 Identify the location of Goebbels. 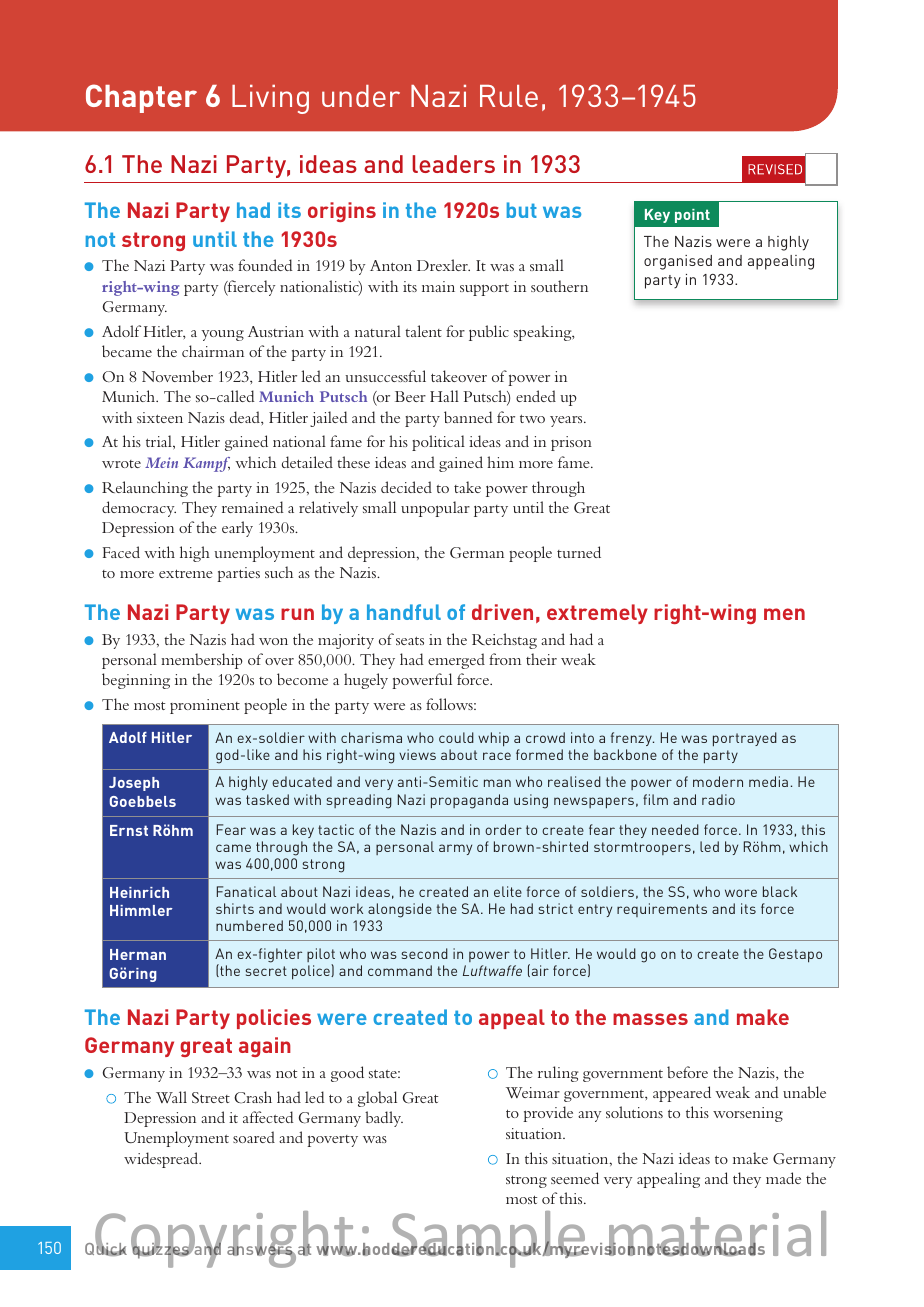
(142, 801).
